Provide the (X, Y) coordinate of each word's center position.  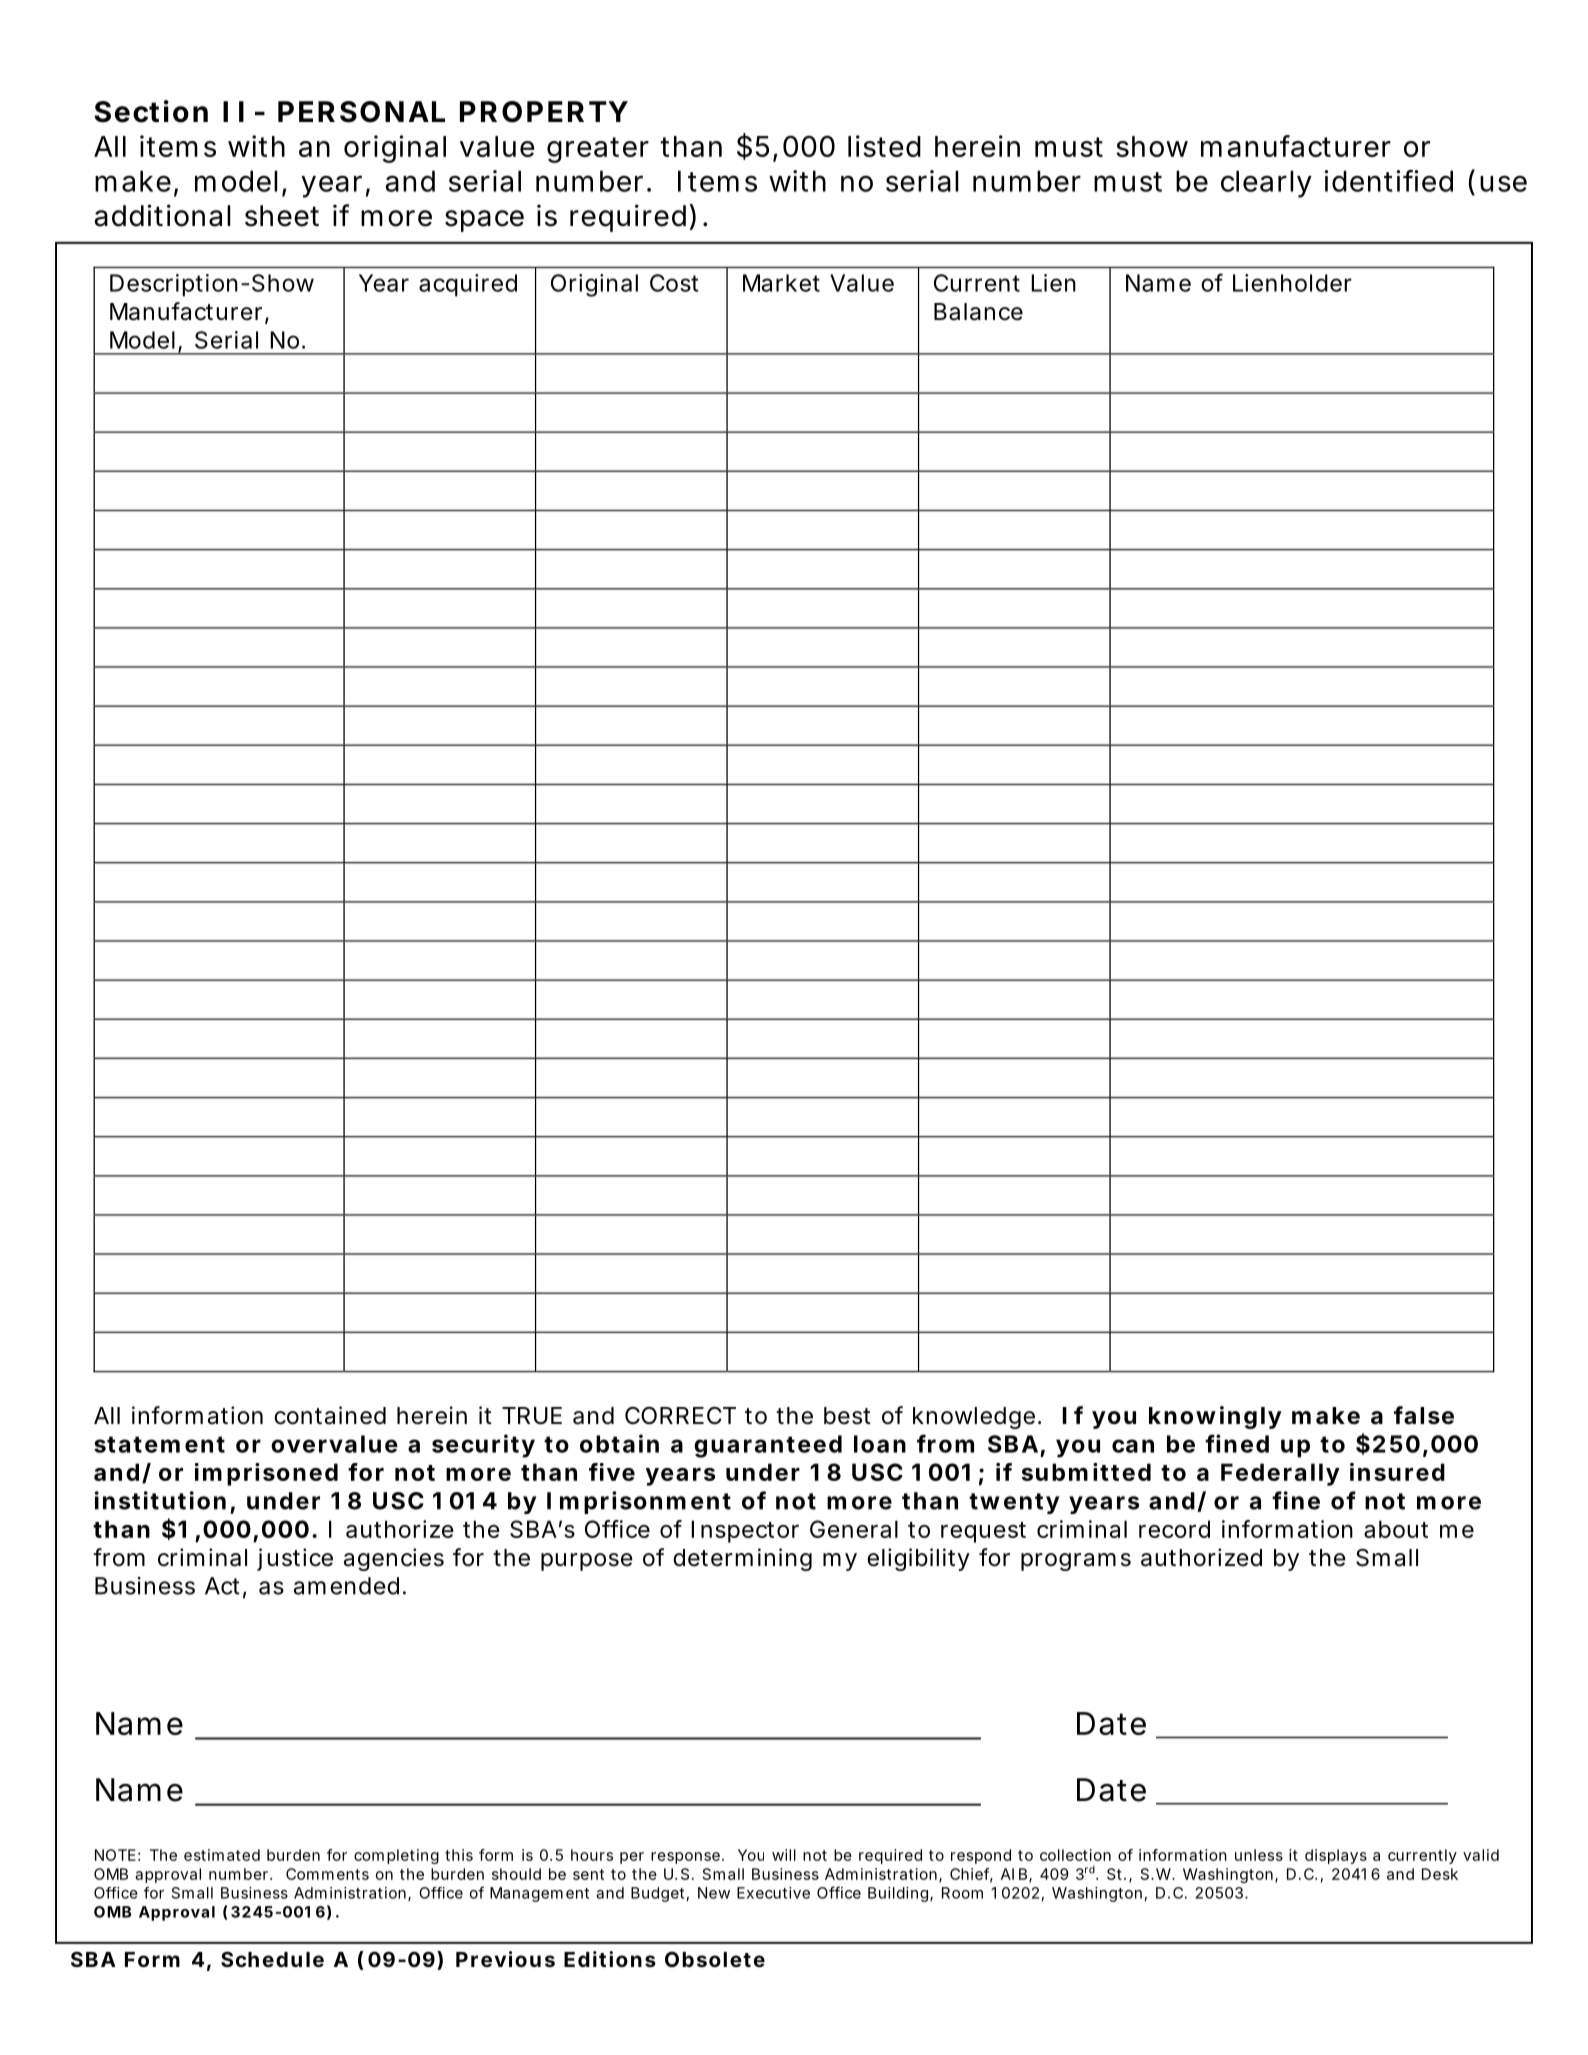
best (847, 1416)
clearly (1266, 184)
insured (1397, 1472)
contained (330, 1415)
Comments (327, 1874)
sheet (282, 216)
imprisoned (266, 1474)
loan (880, 1444)
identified (1388, 181)
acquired (468, 285)
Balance (978, 312)
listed (884, 146)
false (1424, 1415)
